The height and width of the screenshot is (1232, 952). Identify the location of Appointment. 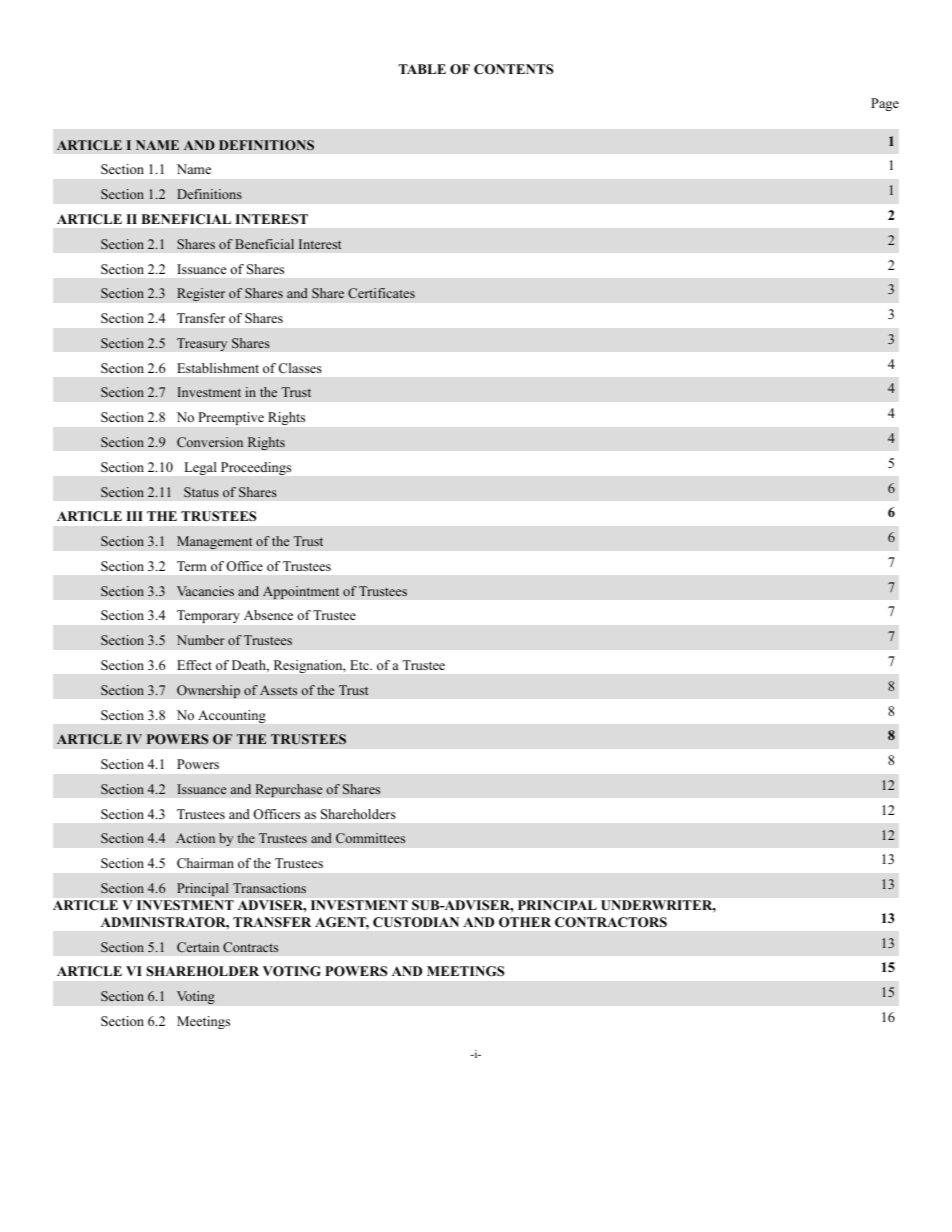
(301, 592).
